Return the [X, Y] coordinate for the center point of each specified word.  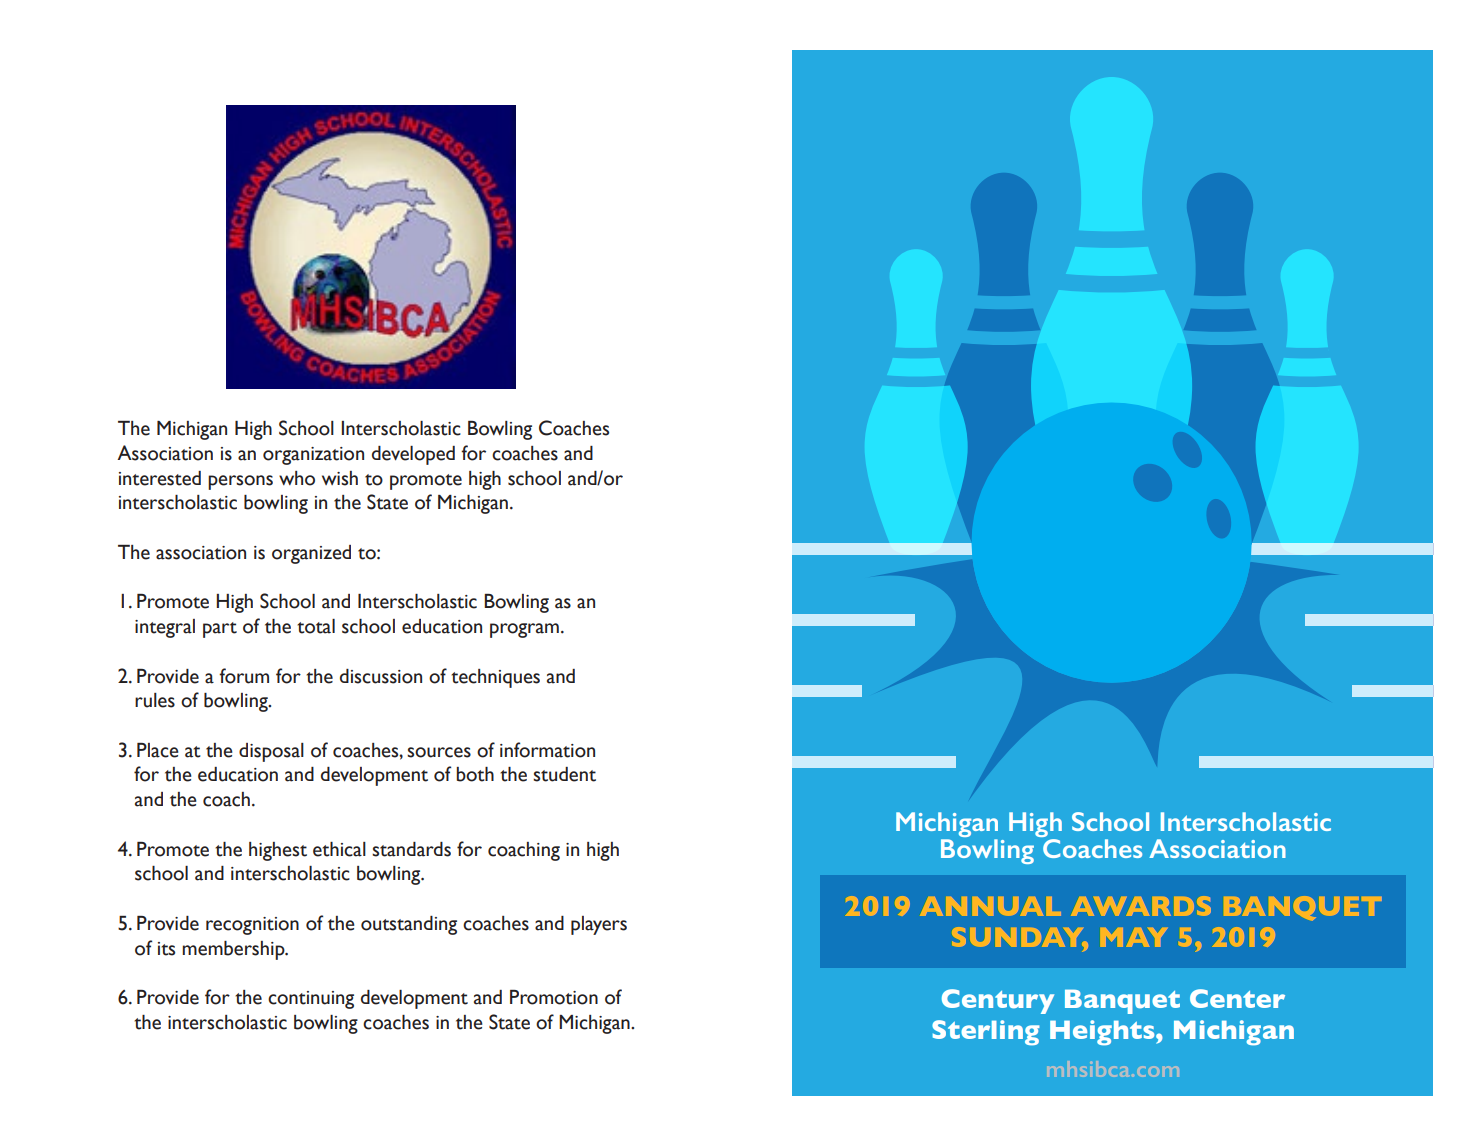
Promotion [554, 997]
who [297, 478]
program [524, 630]
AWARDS [1141, 906]
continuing [311, 1000]
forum [244, 676]
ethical [339, 849]
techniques [495, 678]
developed [413, 455]
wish [340, 478]
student [564, 774]
